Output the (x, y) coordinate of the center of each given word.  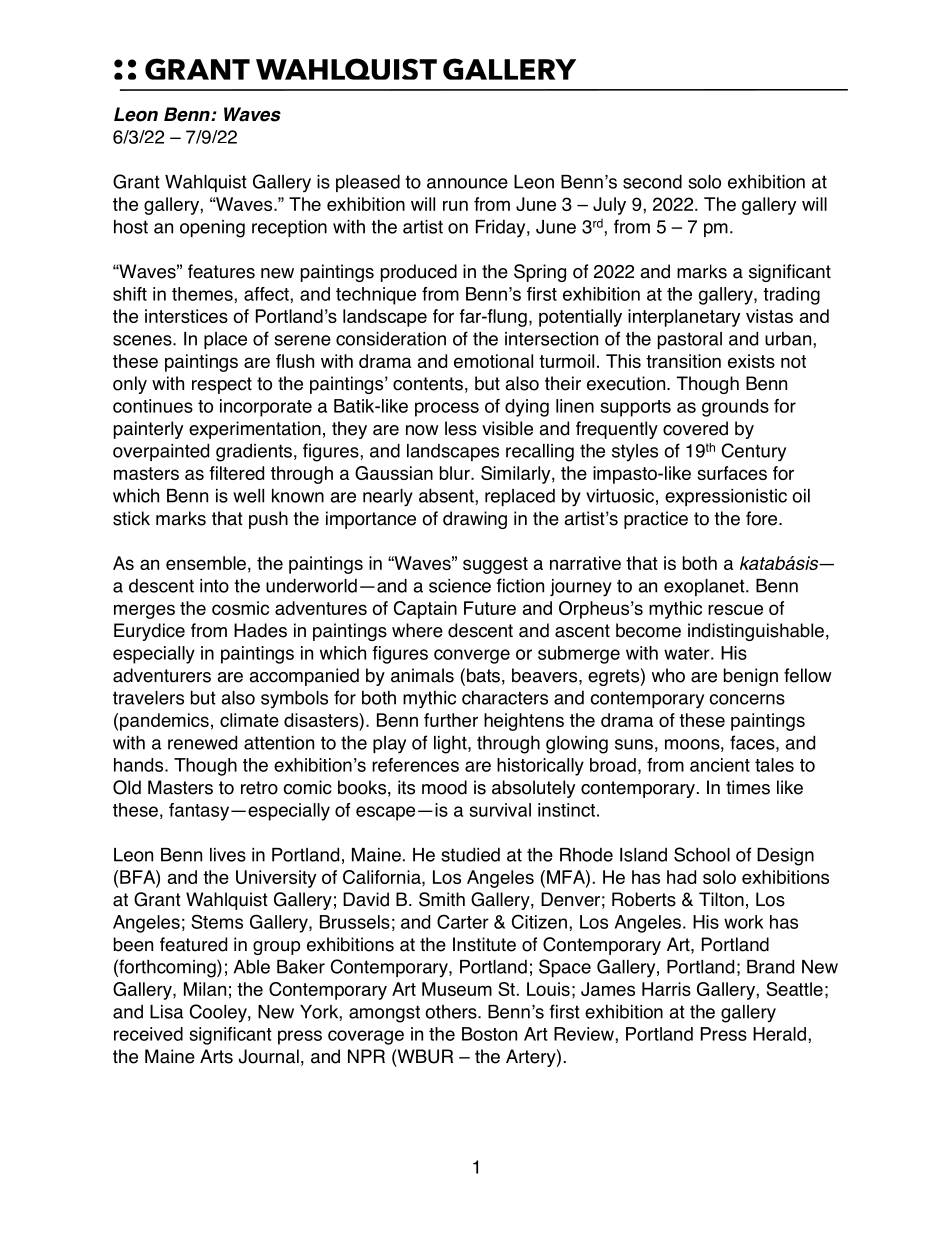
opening (212, 229)
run (455, 205)
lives (228, 855)
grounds (735, 408)
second (652, 181)
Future (490, 608)
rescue (735, 609)
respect (222, 385)
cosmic (240, 608)
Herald (779, 1034)
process (447, 409)
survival (500, 810)
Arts (216, 1056)
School (702, 854)
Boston (489, 1034)
